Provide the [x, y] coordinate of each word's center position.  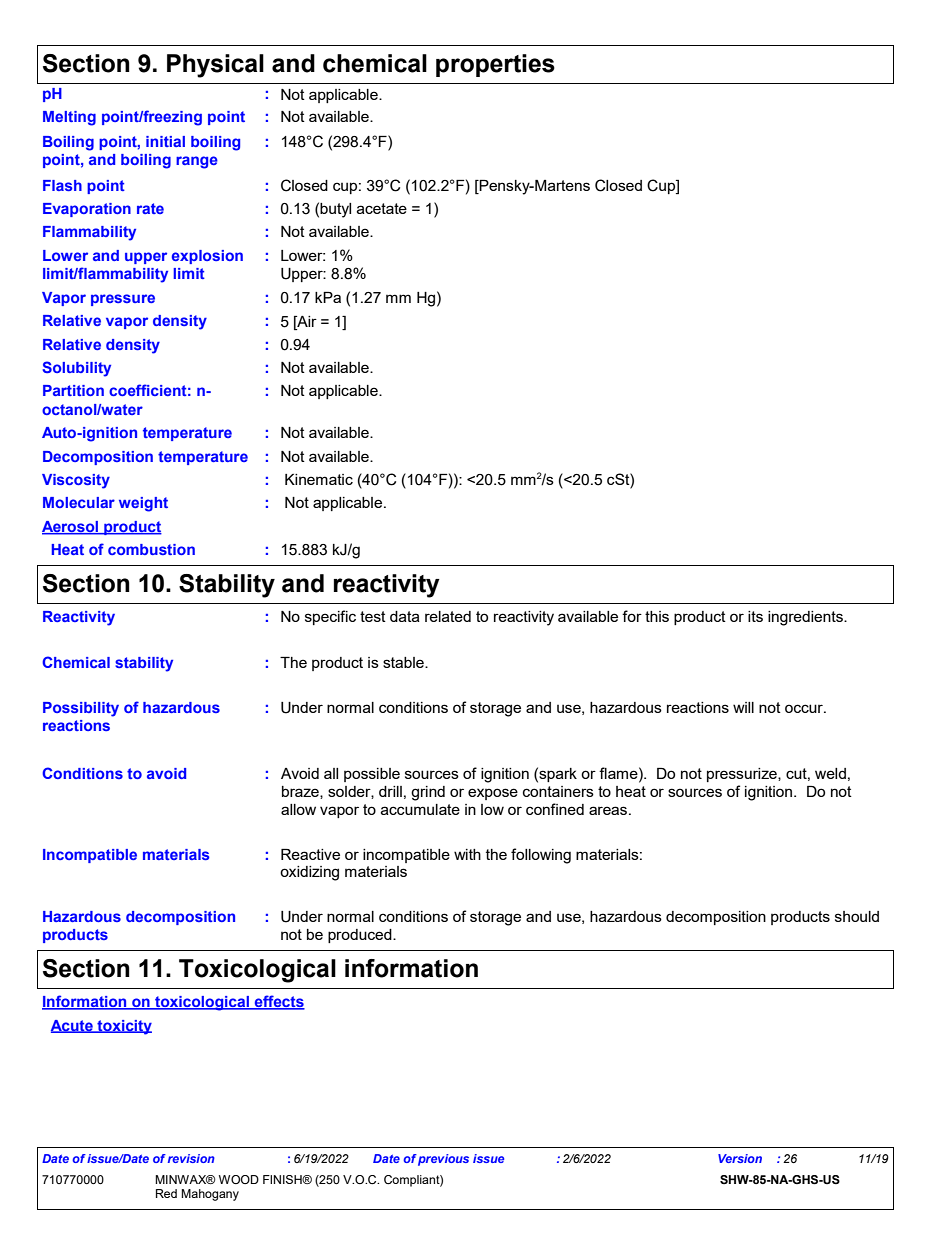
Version [740, 1158]
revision [191, 1158]
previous [443, 1160]
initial [165, 141]
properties [495, 65]
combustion [151, 549]
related [448, 616]
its [755, 616]
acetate [382, 208]
